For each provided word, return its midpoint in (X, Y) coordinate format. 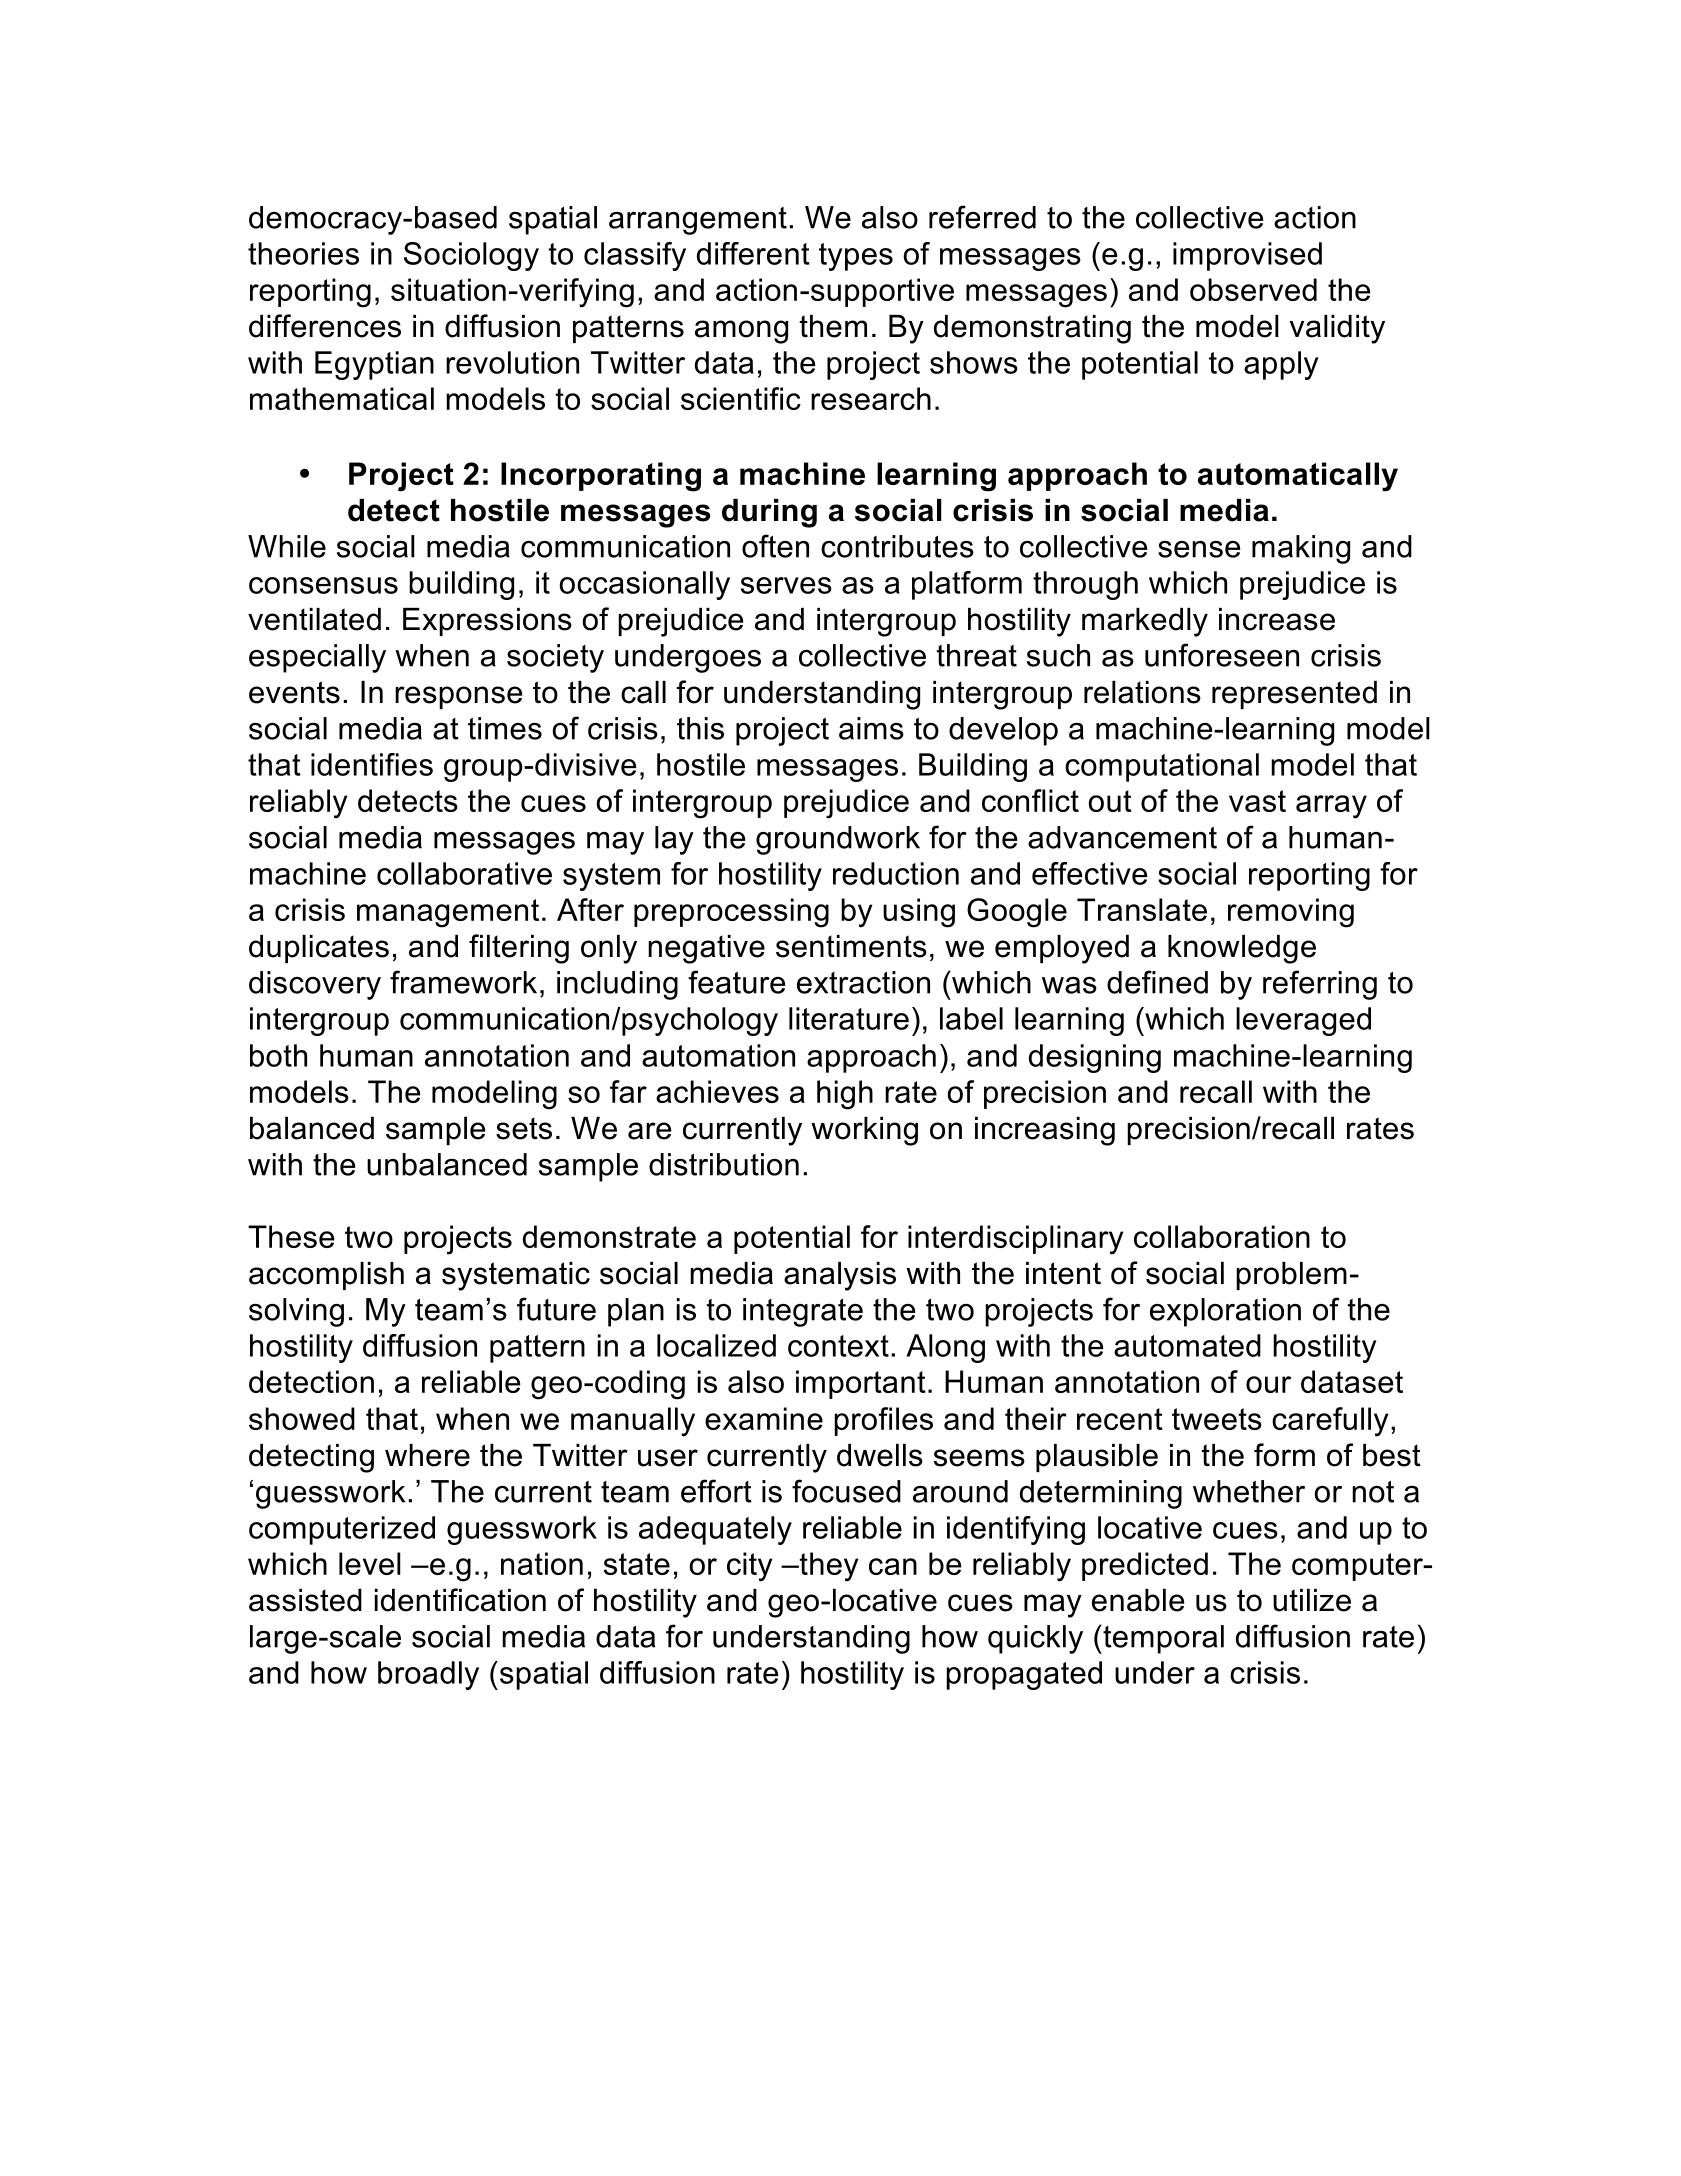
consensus (323, 585)
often (775, 546)
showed (302, 1418)
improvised (1247, 256)
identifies (372, 764)
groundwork (838, 840)
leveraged (1303, 1021)
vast (1257, 801)
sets (524, 1128)
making (1301, 549)
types (856, 257)
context (838, 1346)
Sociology (471, 256)
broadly (428, 1675)
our (1268, 1384)
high (845, 1095)
